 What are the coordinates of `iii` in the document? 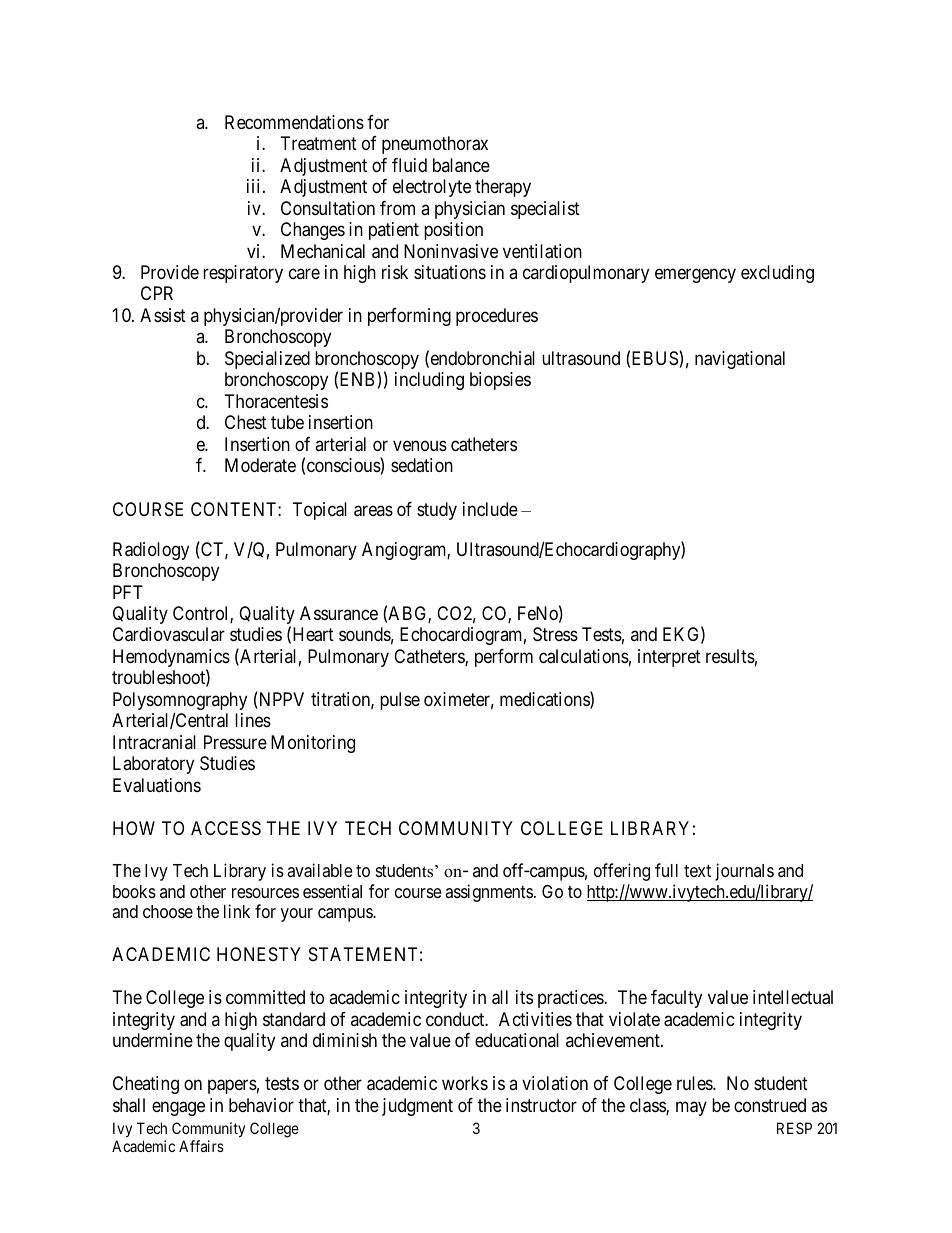 It's located at (255, 186).
